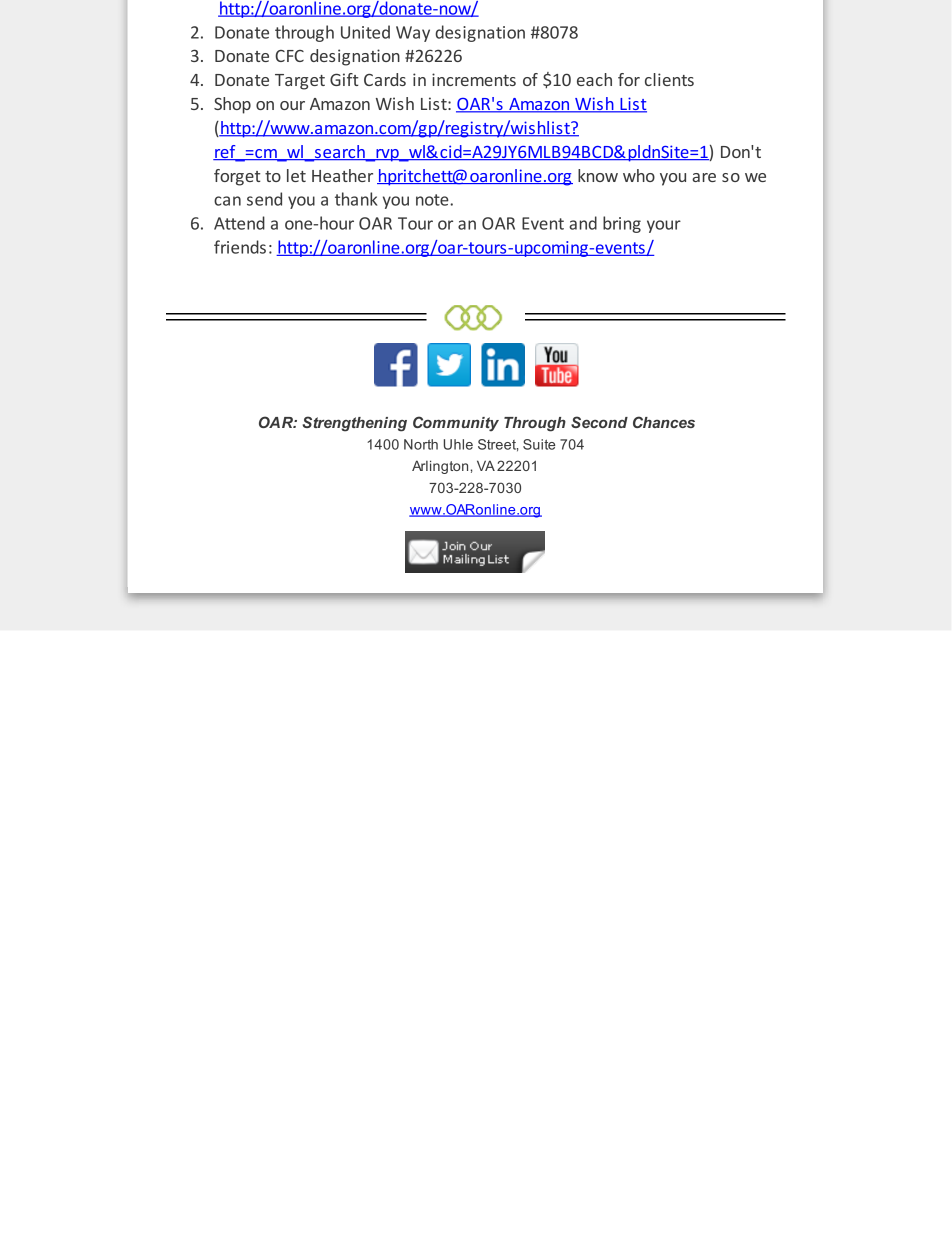 This screenshot has height=1233, width=952. Describe the element at coordinates (289, 56) in the screenshot. I see `CFC` at that location.
